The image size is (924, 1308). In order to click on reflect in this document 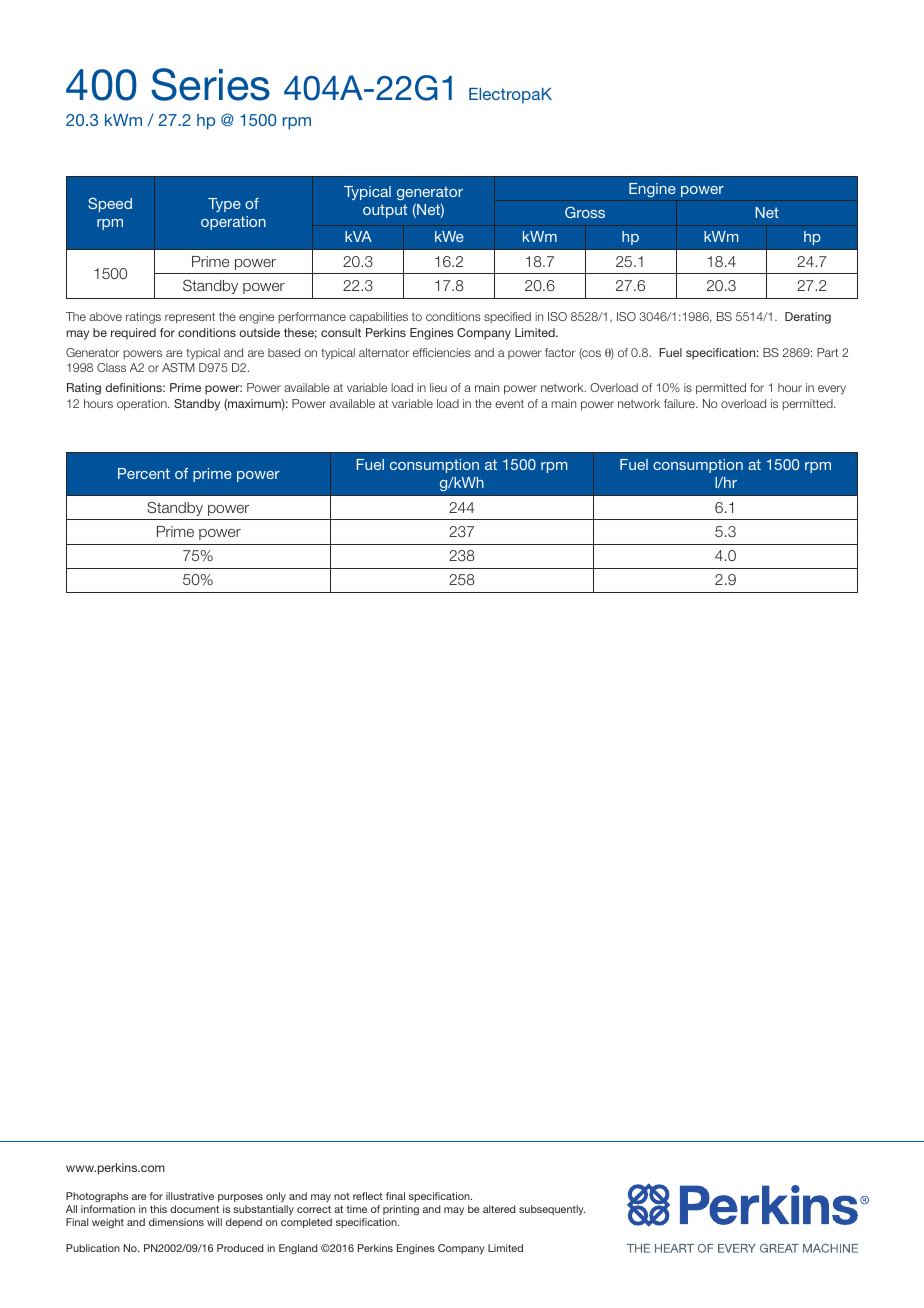, I will do `click(368, 1196)`.
